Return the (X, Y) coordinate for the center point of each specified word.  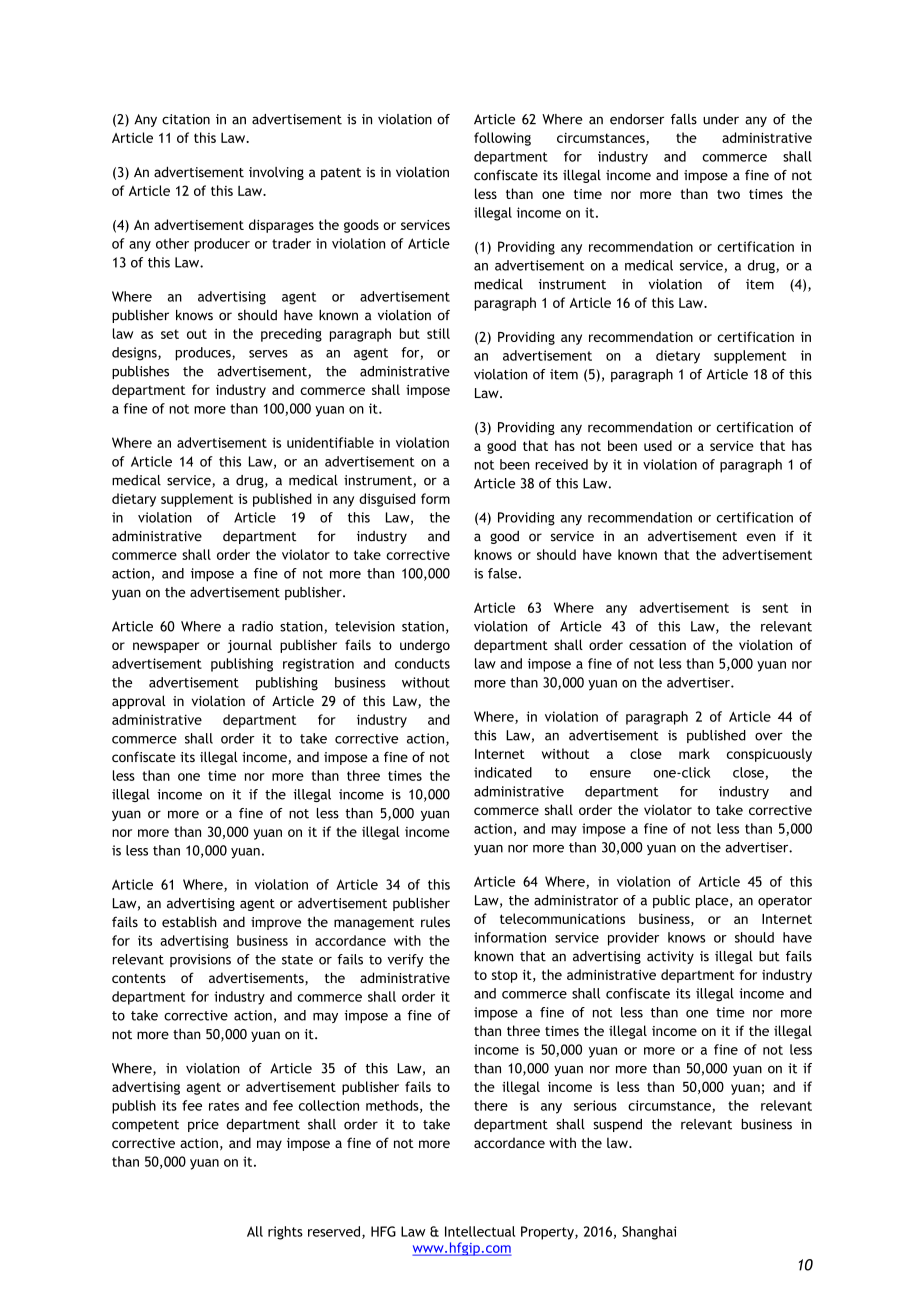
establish (189, 921)
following (502, 139)
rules (435, 921)
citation (186, 119)
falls (684, 119)
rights (285, 1233)
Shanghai (649, 1233)
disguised (387, 500)
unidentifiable (330, 442)
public (671, 901)
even (761, 537)
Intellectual (480, 1231)
